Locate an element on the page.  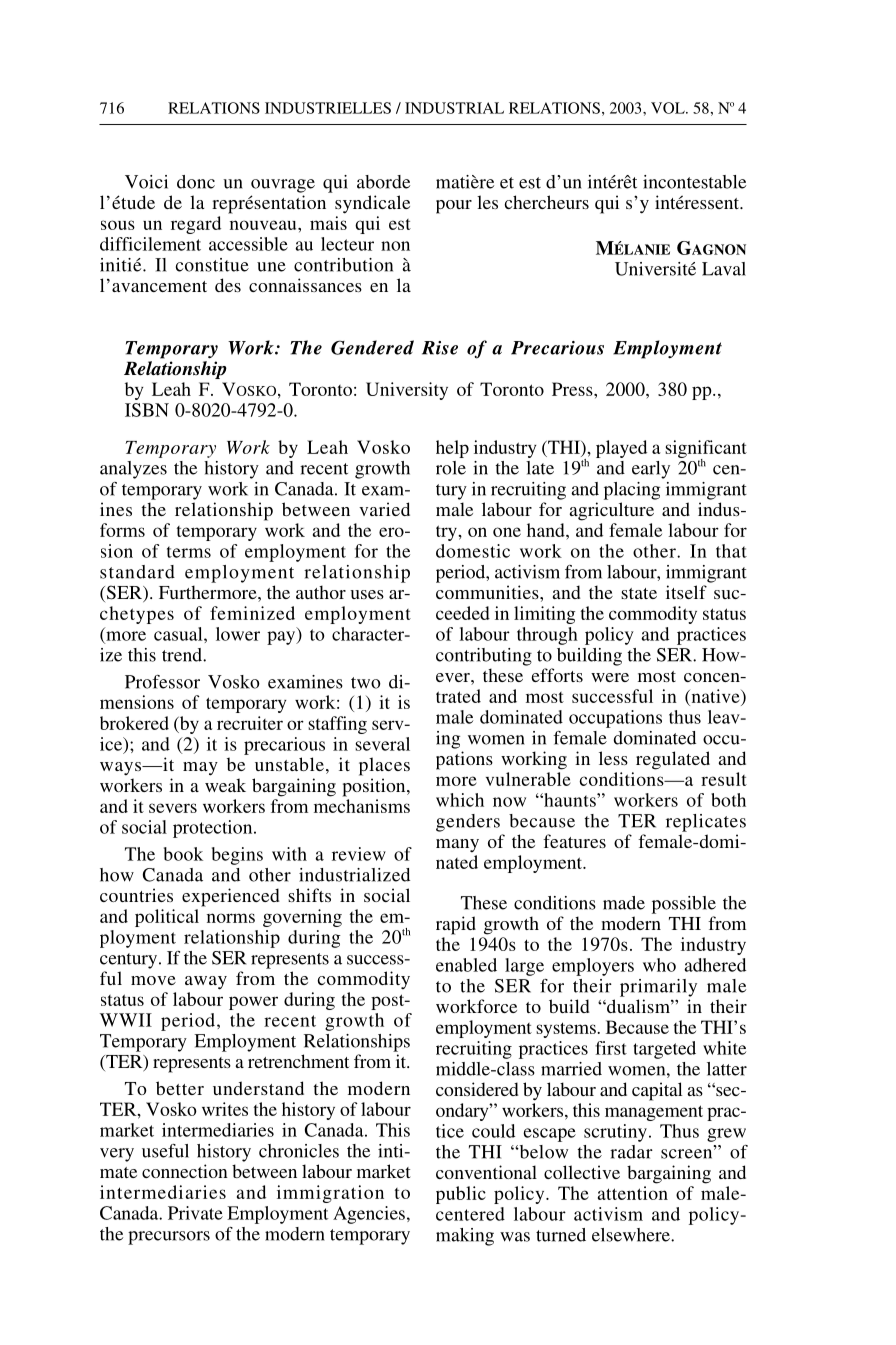
Private is located at coordinates (195, 1213).
